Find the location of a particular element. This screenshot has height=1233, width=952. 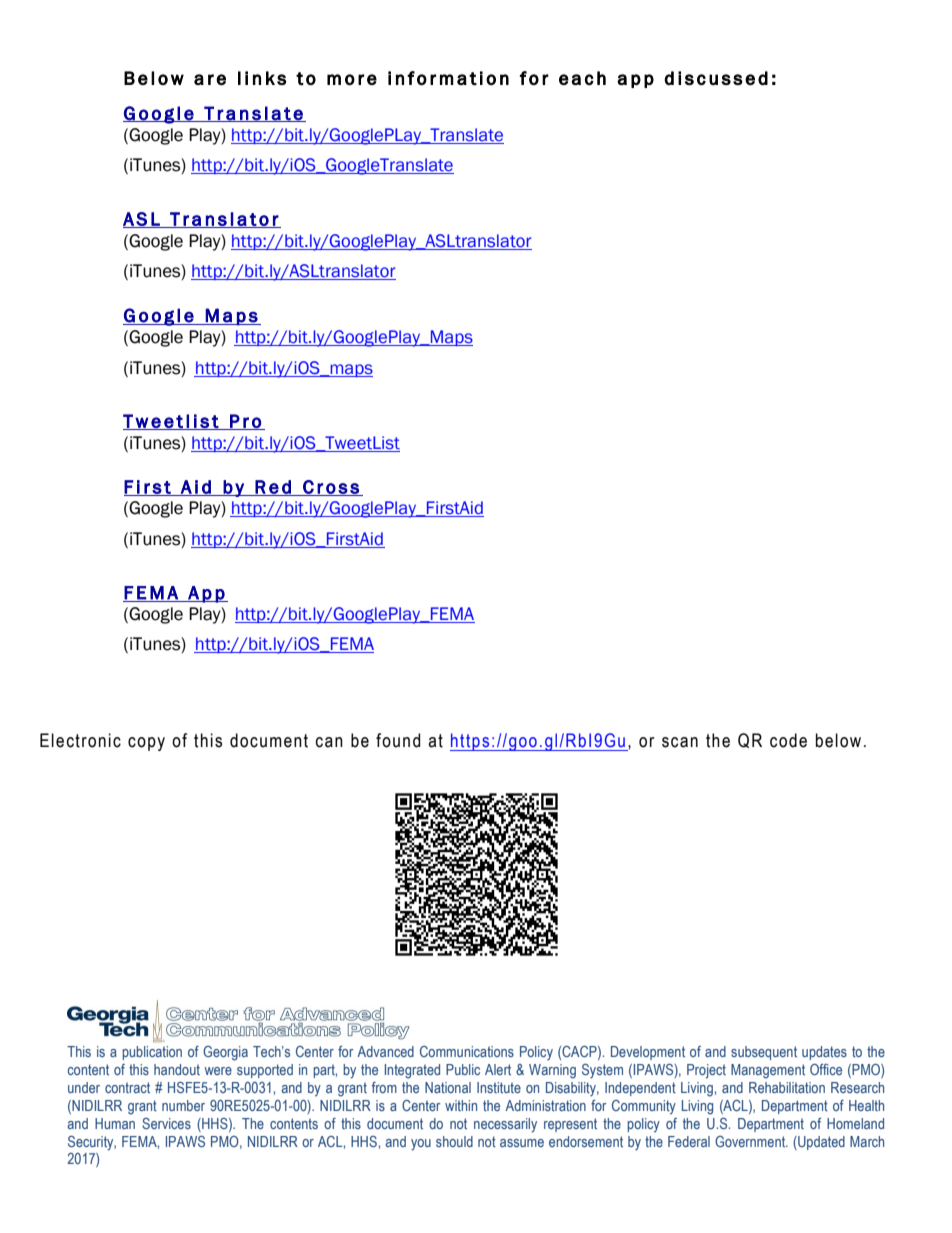

discussed is located at coordinates (716, 78).
